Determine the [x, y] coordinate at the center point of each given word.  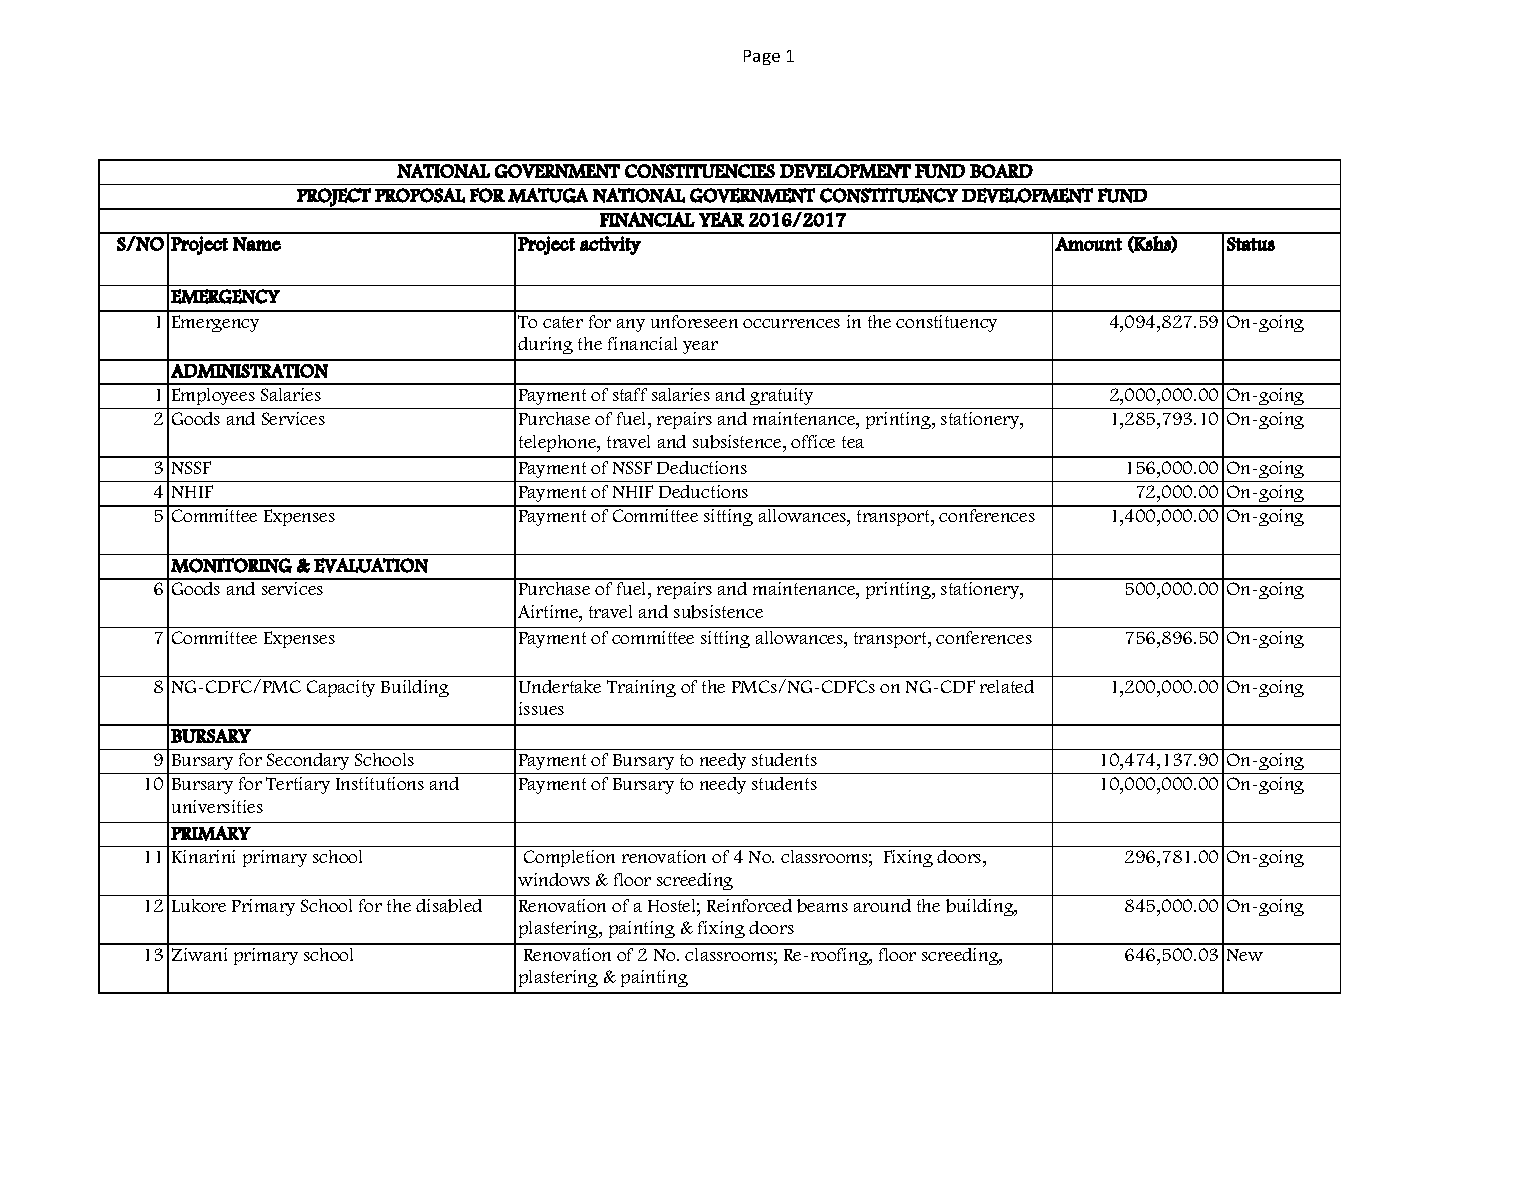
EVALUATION [371, 565]
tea [853, 442]
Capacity [341, 688]
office [813, 441]
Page [762, 57]
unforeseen [694, 321]
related [1007, 686]
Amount [1088, 244]
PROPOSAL [420, 195]
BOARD [1001, 171]
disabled [449, 906]
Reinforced [749, 905]
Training [641, 688]
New [1245, 955]
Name [257, 244]
